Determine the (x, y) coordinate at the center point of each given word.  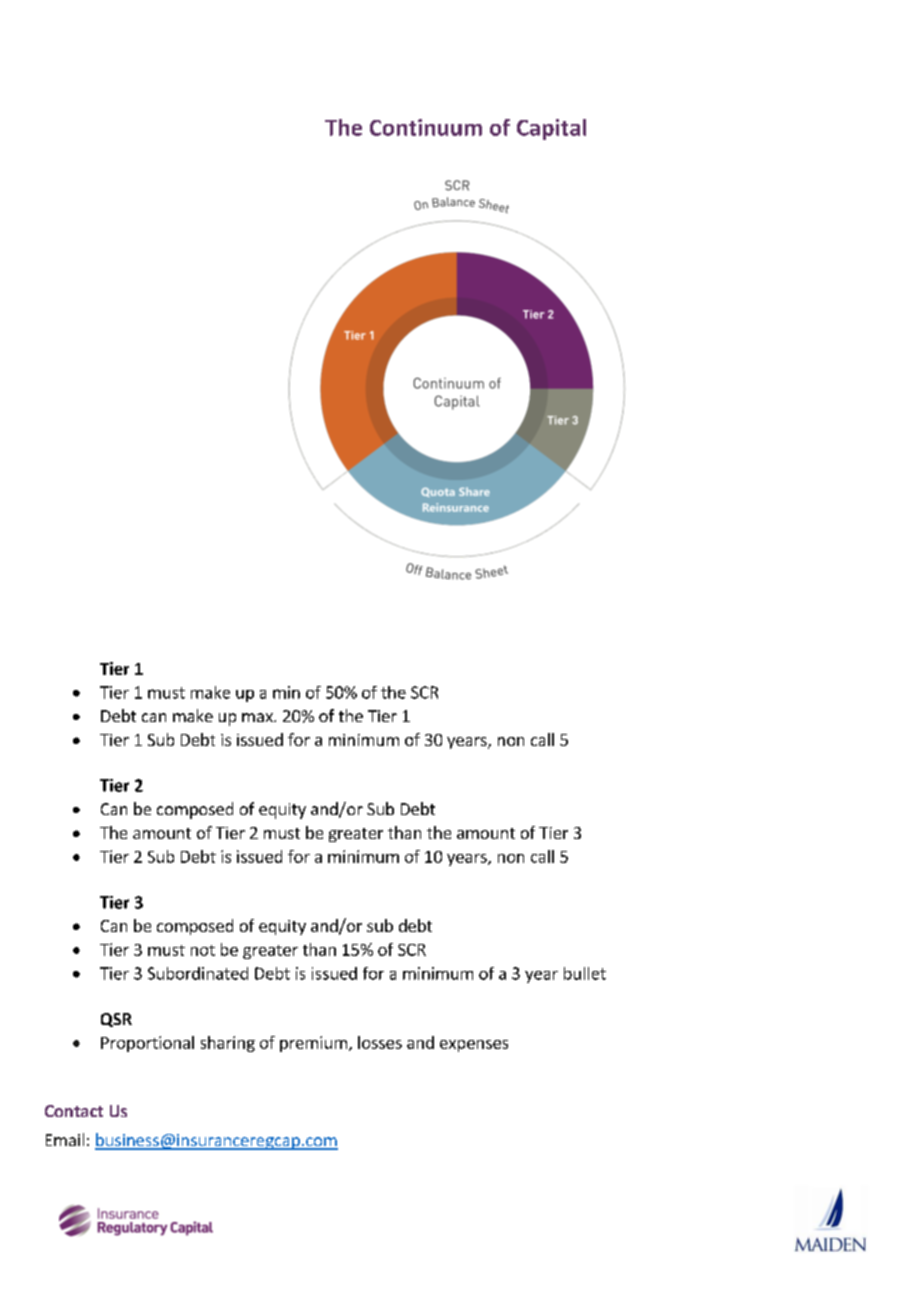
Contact (74, 1111)
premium (313, 1044)
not (203, 950)
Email (65, 1139)
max (258, 717)
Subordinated (198, 973)
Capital (551, 129)
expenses (474, 1046)
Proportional (147, 1044)
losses (380, 1042)
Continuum (426, 127)
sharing (228, 1044)
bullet (585, 973)
